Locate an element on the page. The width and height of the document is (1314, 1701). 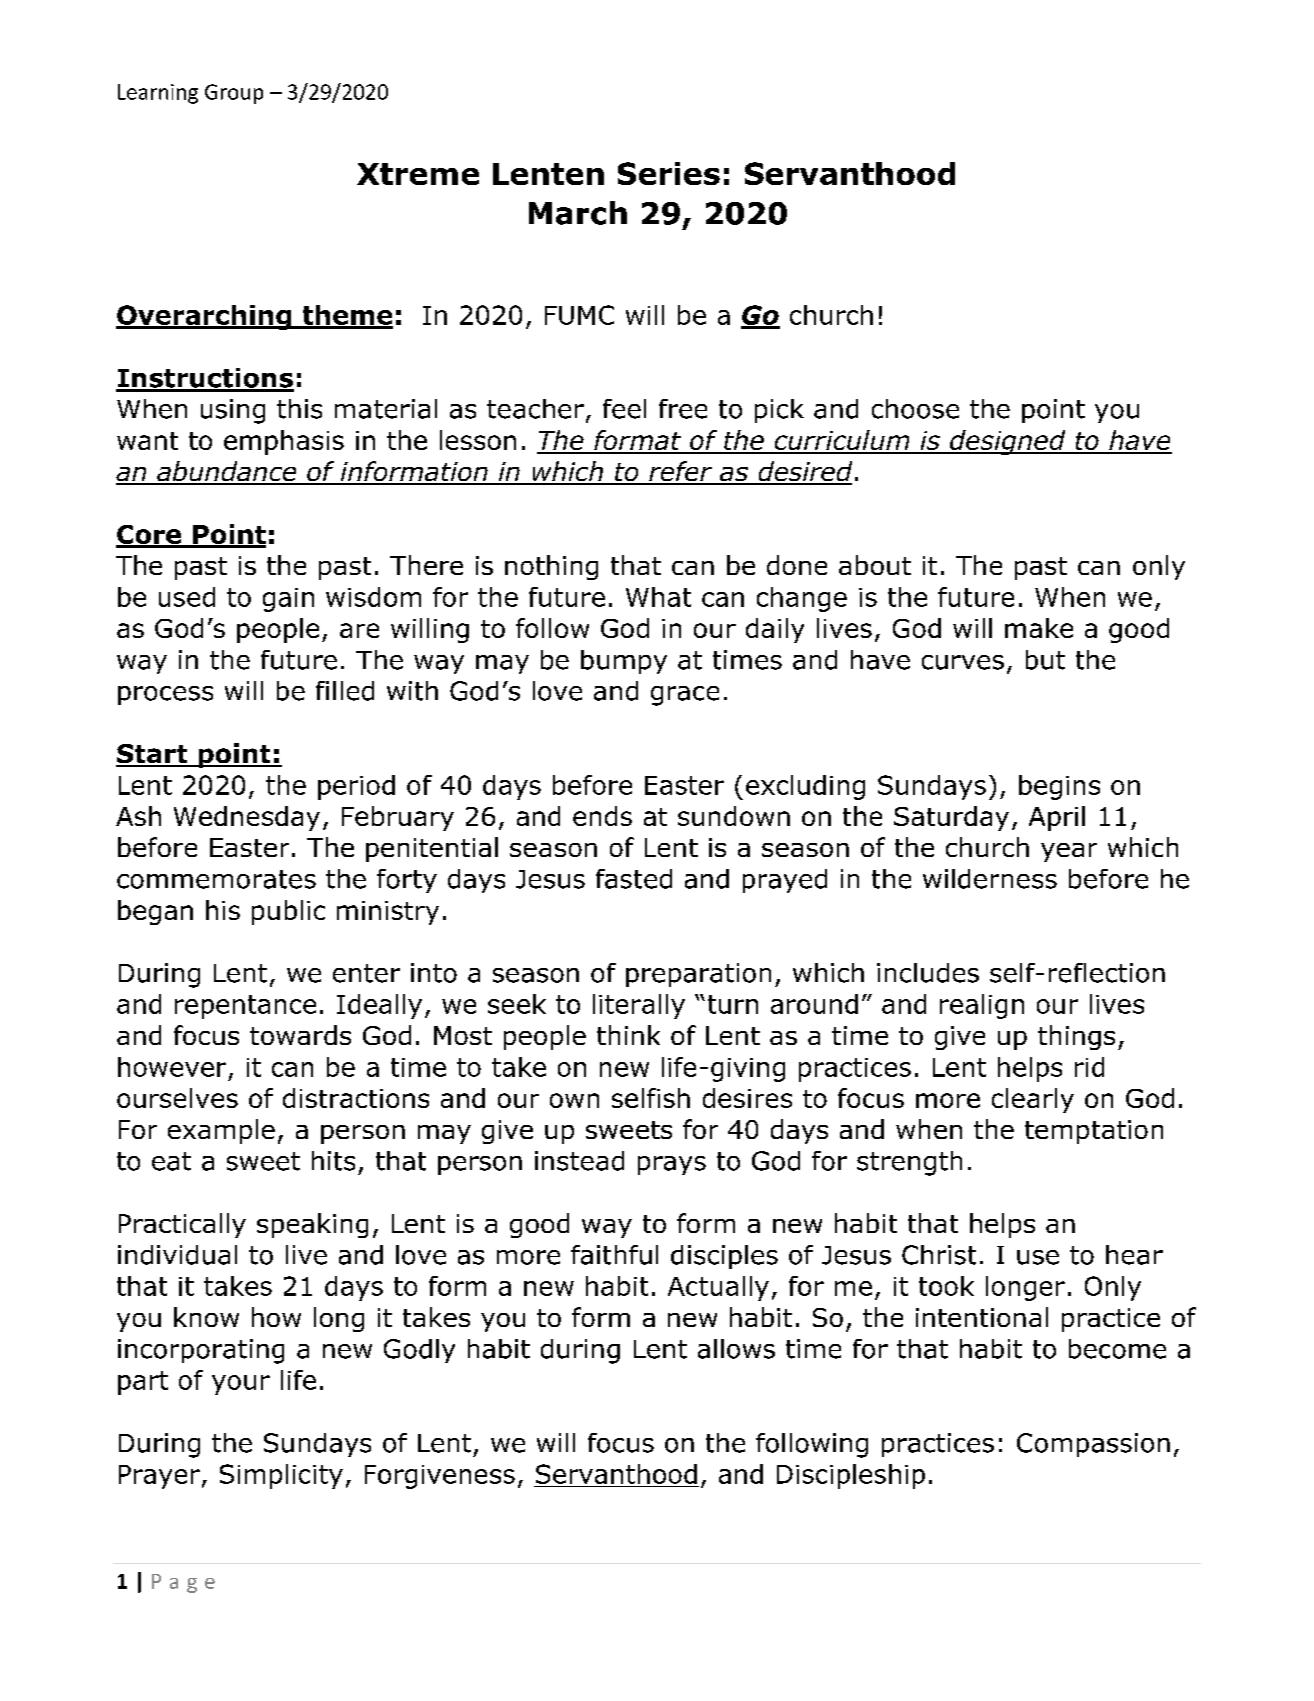
choose is located at coordinates (915, 409).
